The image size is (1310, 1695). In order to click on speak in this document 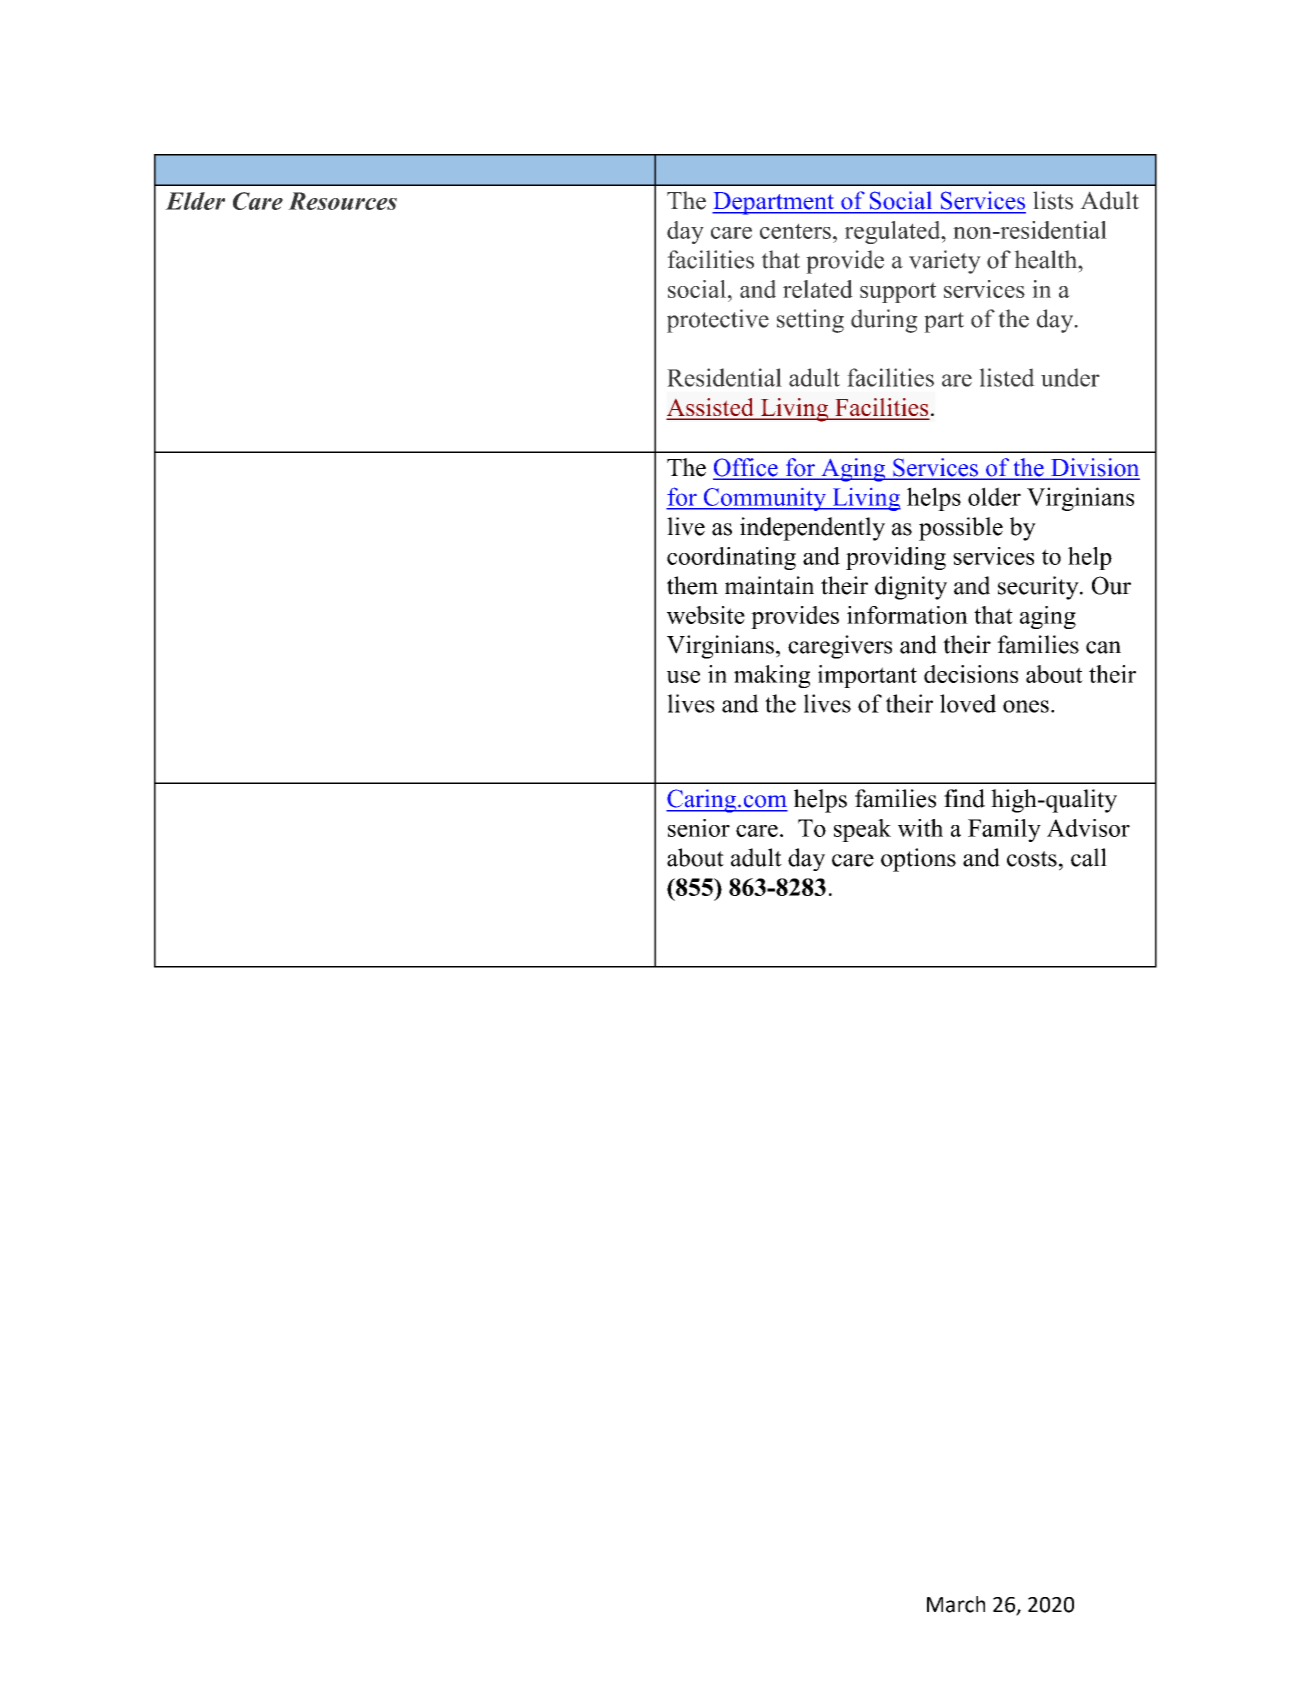, I will do `click(862, 830)`.
